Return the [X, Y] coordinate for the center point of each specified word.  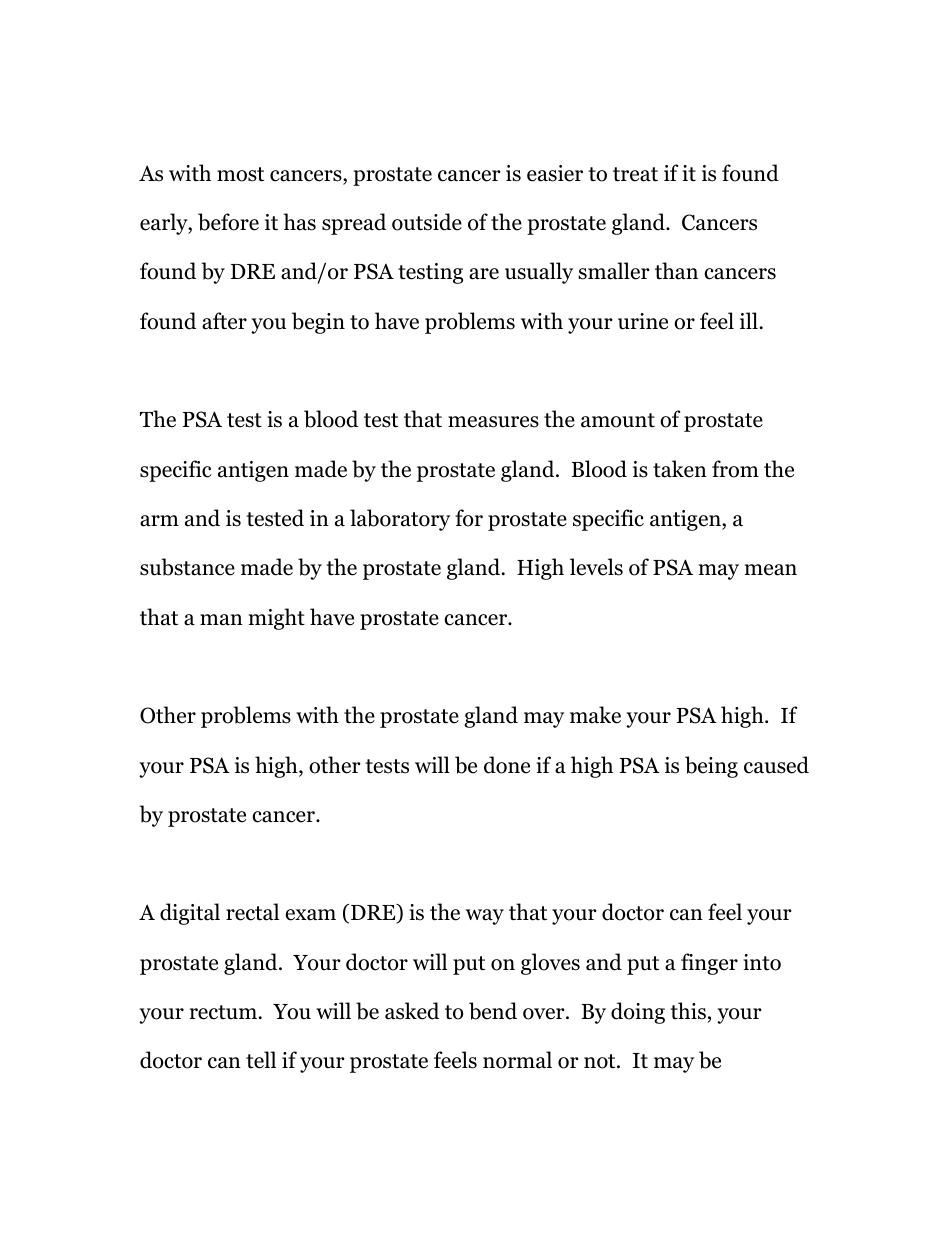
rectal [252, 912]
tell [261, 1060]
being [711, 767]
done [507, 765]
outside [427, 222]
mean [771, 570]
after [224, 321]
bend [493, 1011]
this [688, 1011]
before [228, 222]
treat [635, 174]
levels [596, 567]
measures [493, 422]
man [221, 620]
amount [618, 420]
